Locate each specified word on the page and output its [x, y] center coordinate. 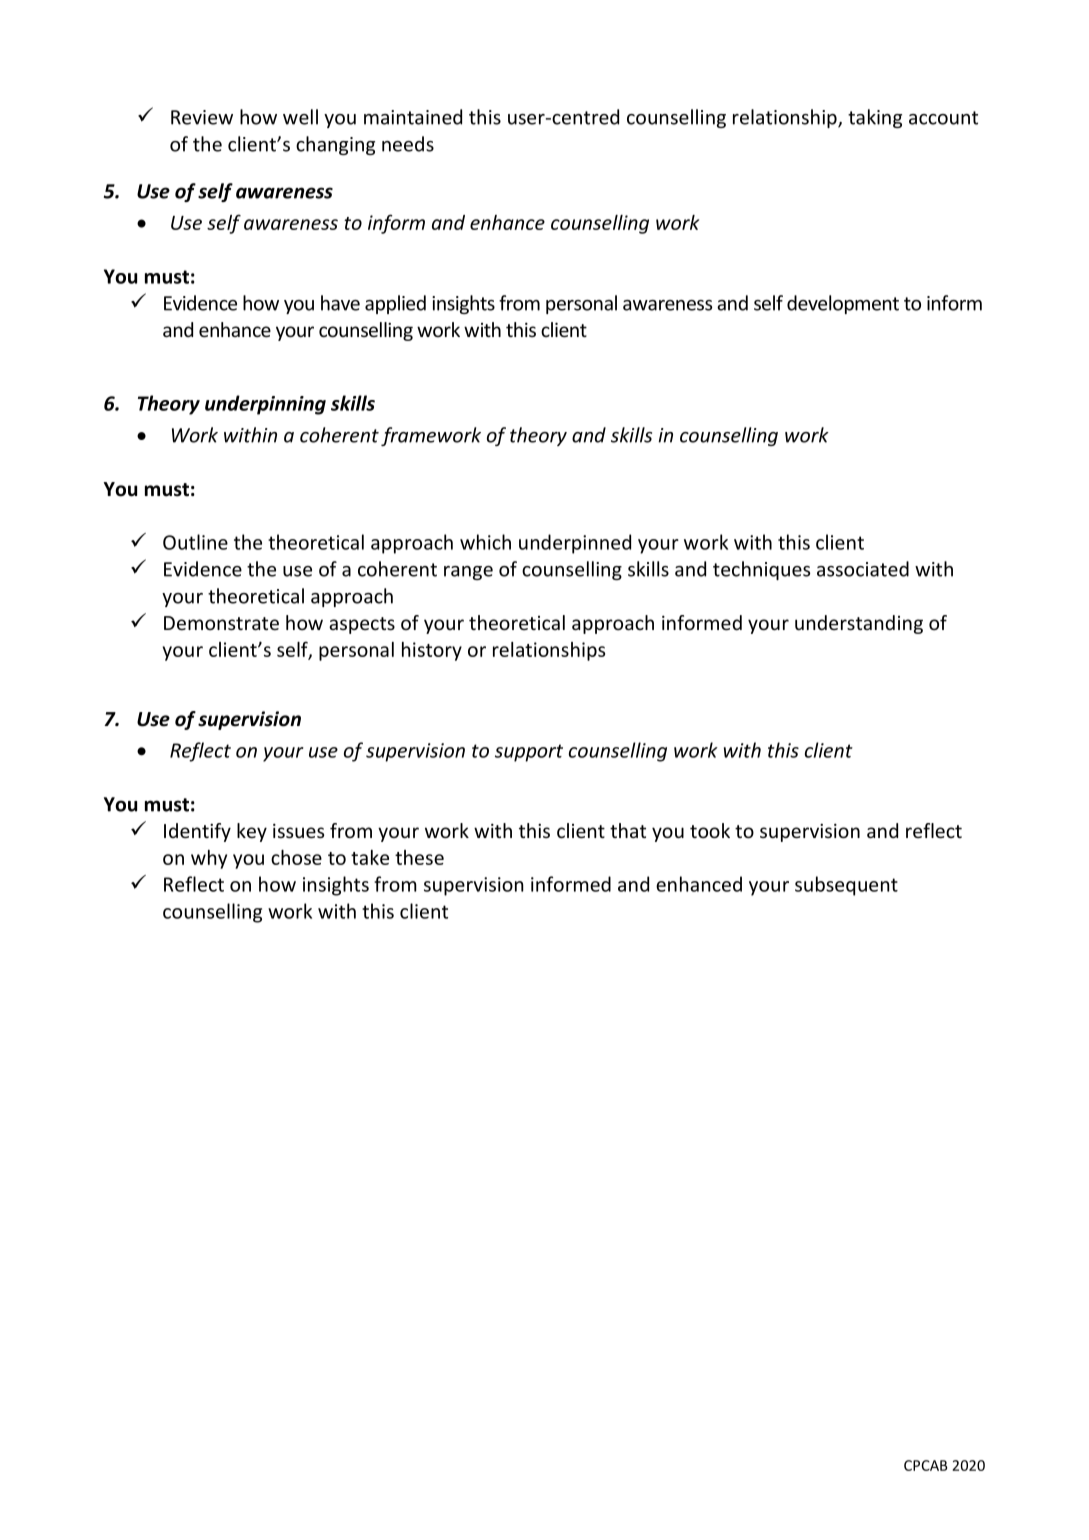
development [843, 304]
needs [408, 144]
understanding [859, 624]
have [340, 303]
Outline [195, 542]
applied [395, 304]
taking [875, 118]
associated [863, 569]
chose [296, 857]
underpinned [575, 544]
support [529, 753]
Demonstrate [221, 623]
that [628, 830]
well [300, 117]
